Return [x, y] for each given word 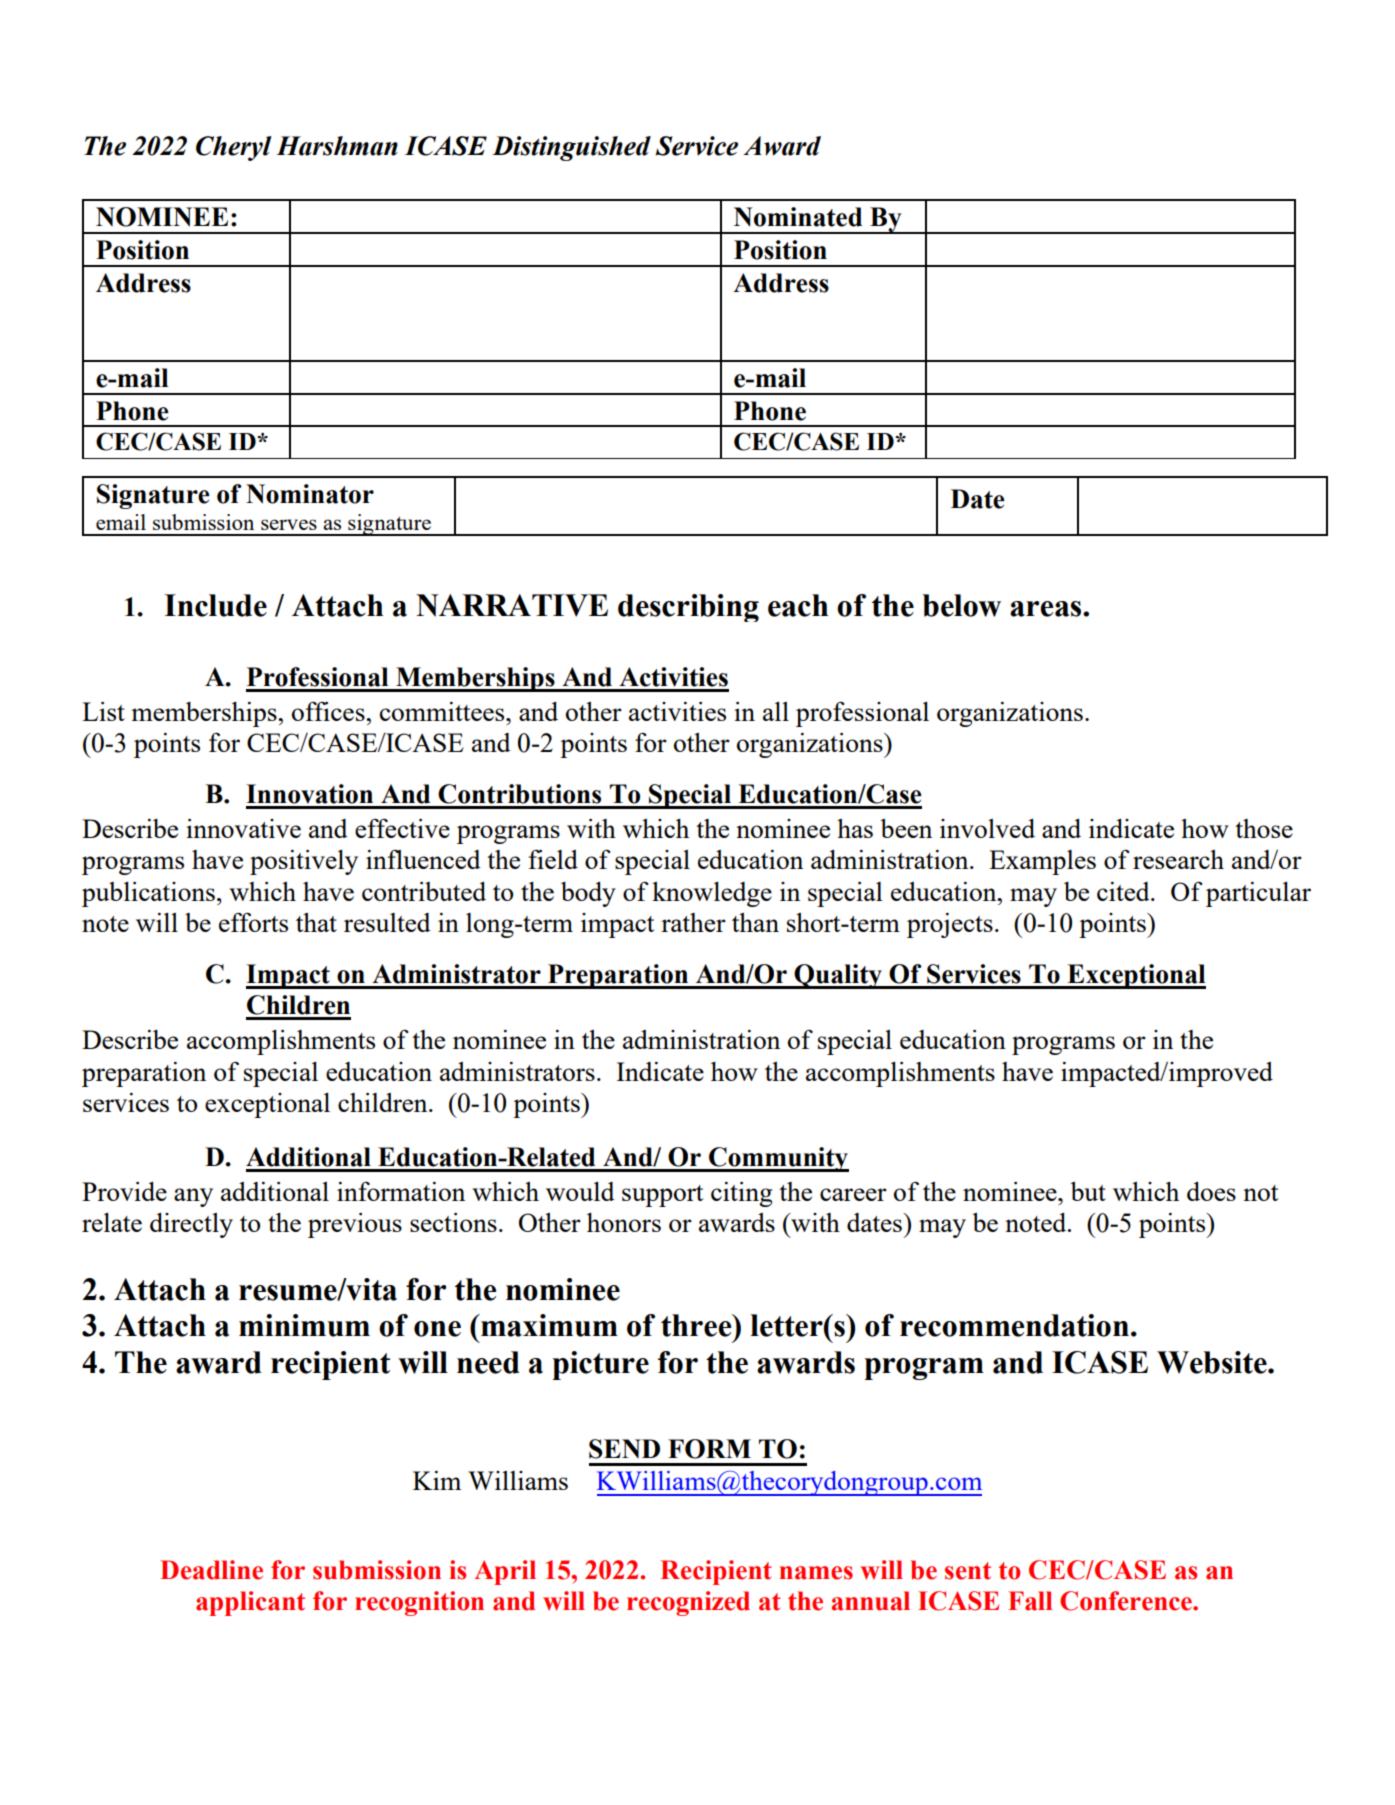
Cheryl [234, 148]
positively [304, 862]
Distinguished [571, 148]
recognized [688, 1603]
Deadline [211, 1570]
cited [1124, 891]
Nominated [798, 217]
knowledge [712, 894]
